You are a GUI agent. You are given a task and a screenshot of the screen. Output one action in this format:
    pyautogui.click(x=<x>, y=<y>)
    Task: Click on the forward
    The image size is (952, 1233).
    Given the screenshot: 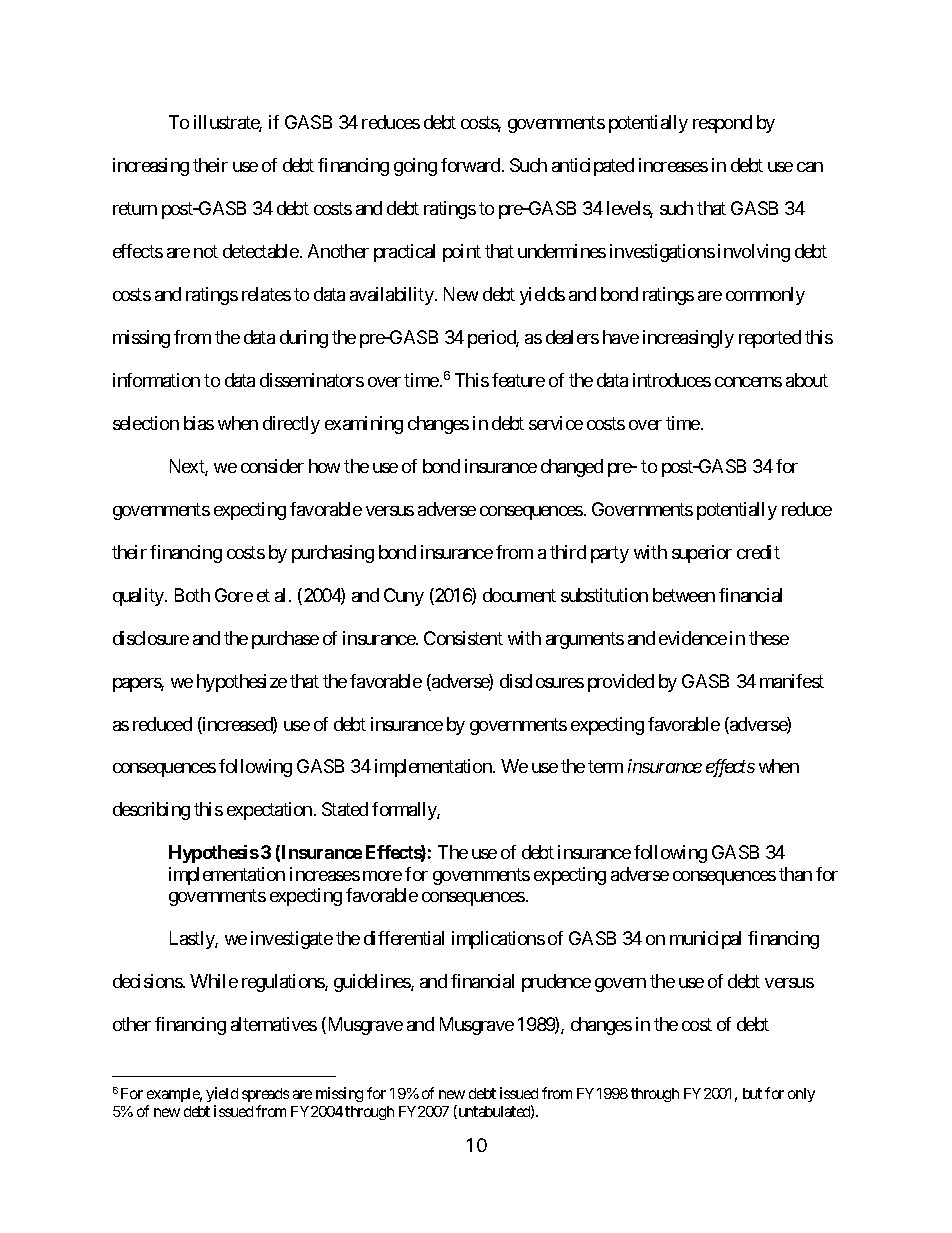 What is the action you would take?
    pyautogui.click(x=472, y=165)
